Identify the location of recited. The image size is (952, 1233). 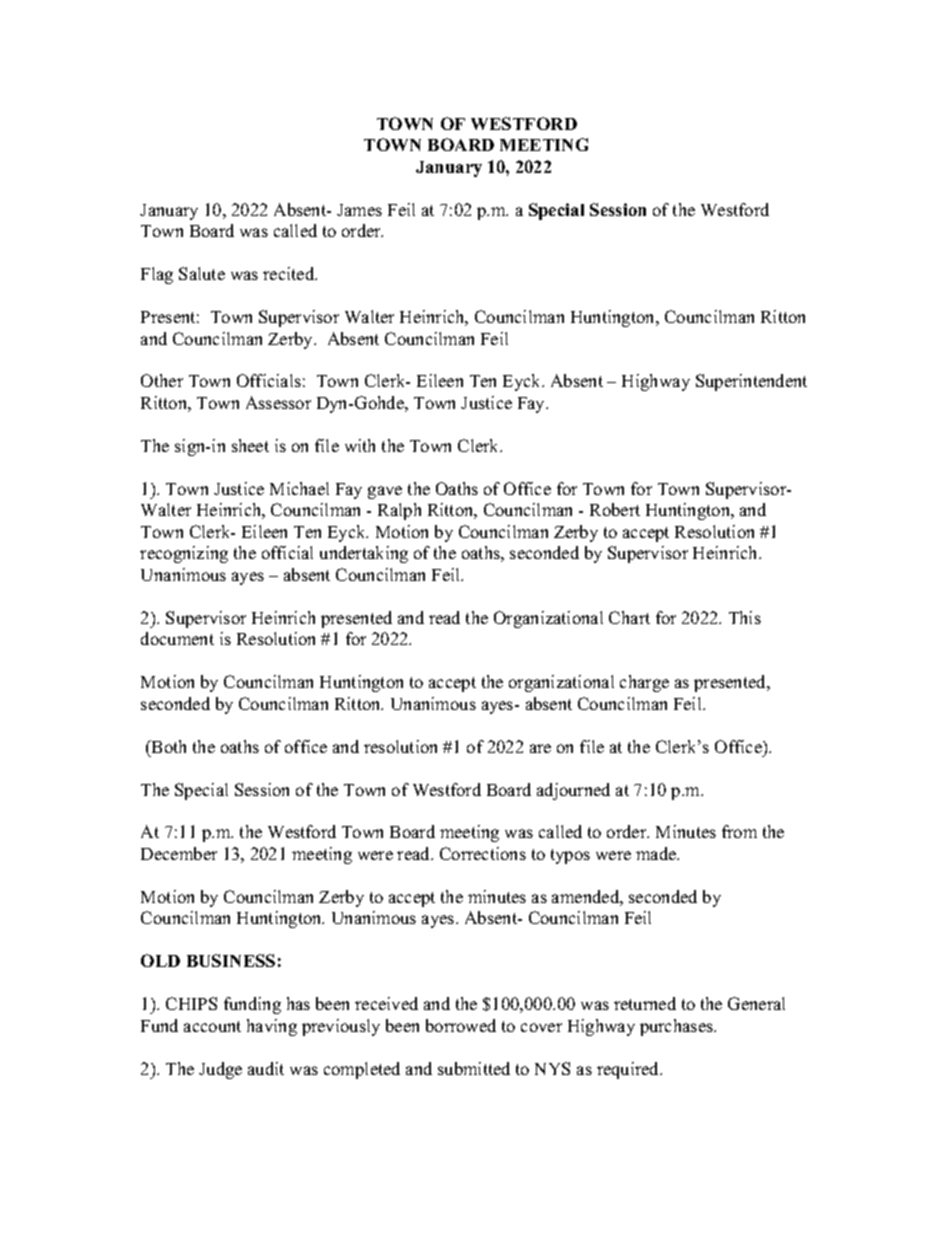
(290, 273).
